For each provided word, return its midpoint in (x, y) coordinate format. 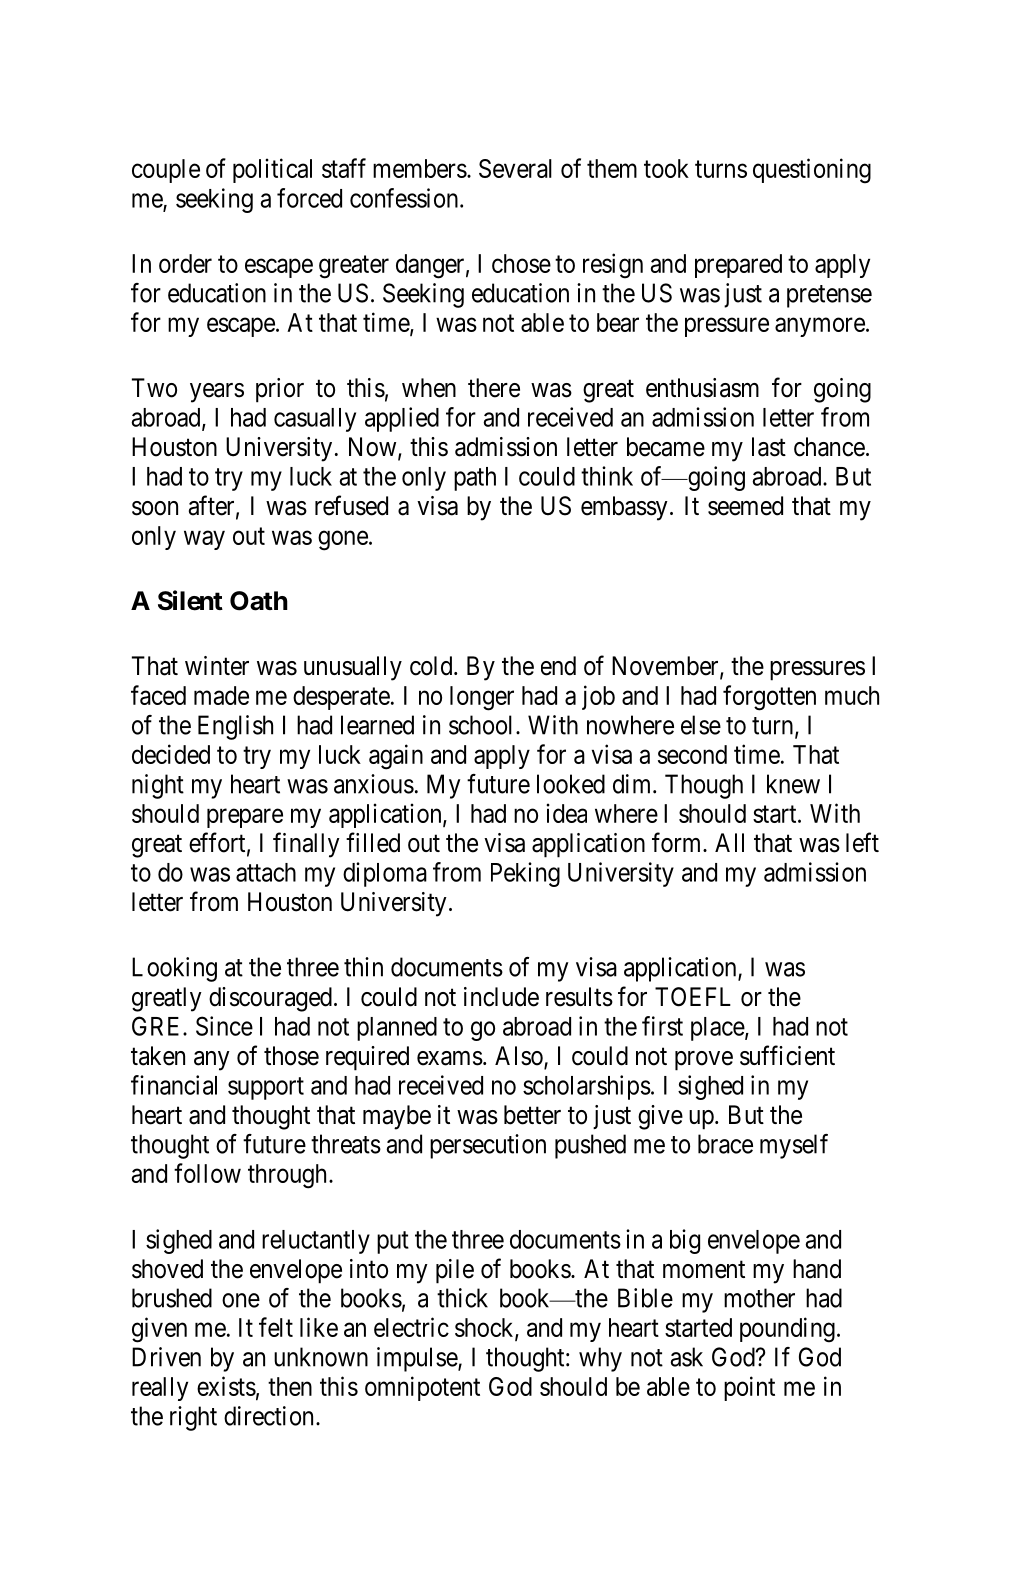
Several (515, 168)
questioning (812, 171)
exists (226, 1386)
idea (566, 813)
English (235, 727)
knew (793, 784)
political (272, 170)
